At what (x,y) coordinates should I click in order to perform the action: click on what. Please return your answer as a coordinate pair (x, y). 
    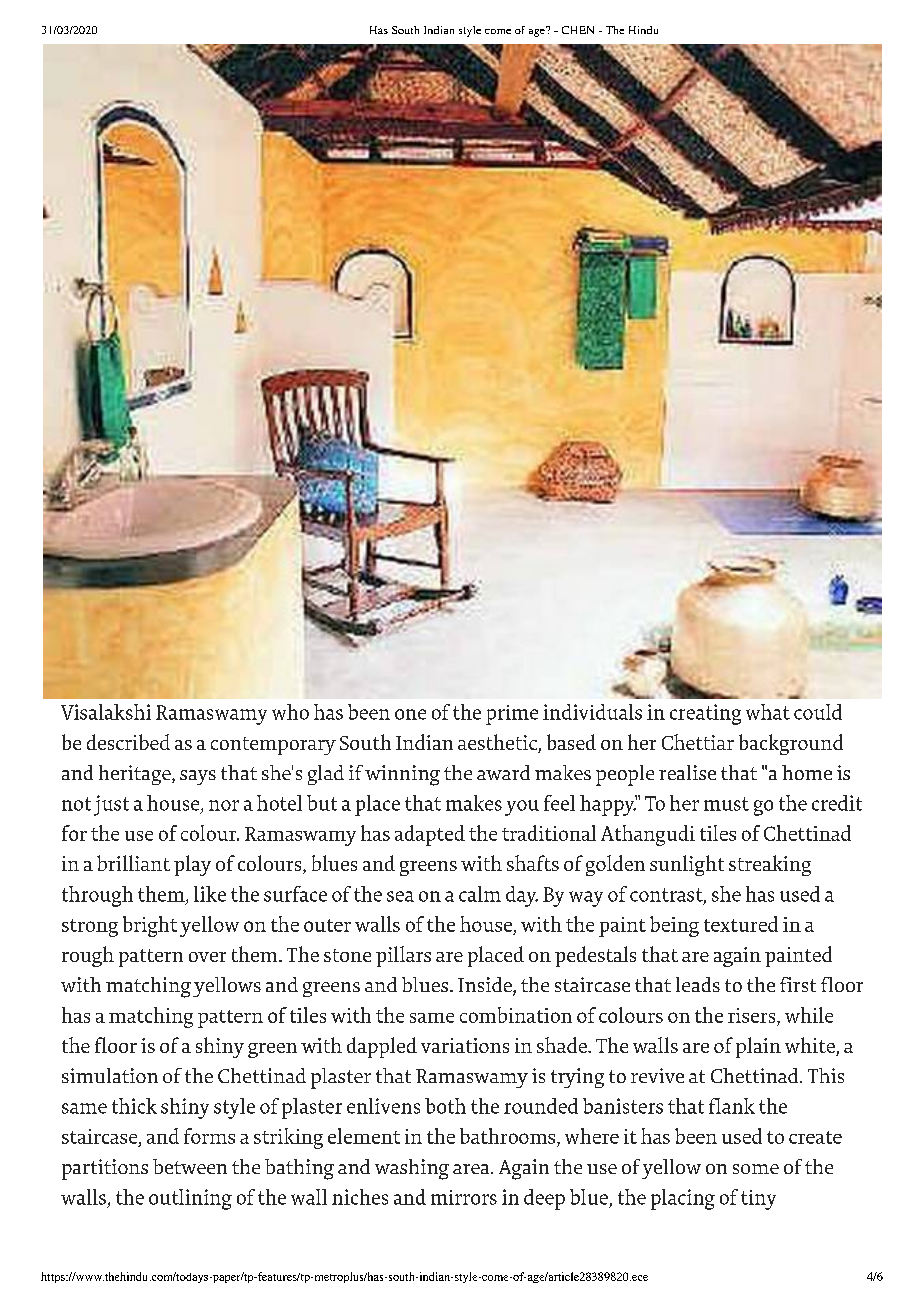
    Looking at the image, I should click on (768, 712).
